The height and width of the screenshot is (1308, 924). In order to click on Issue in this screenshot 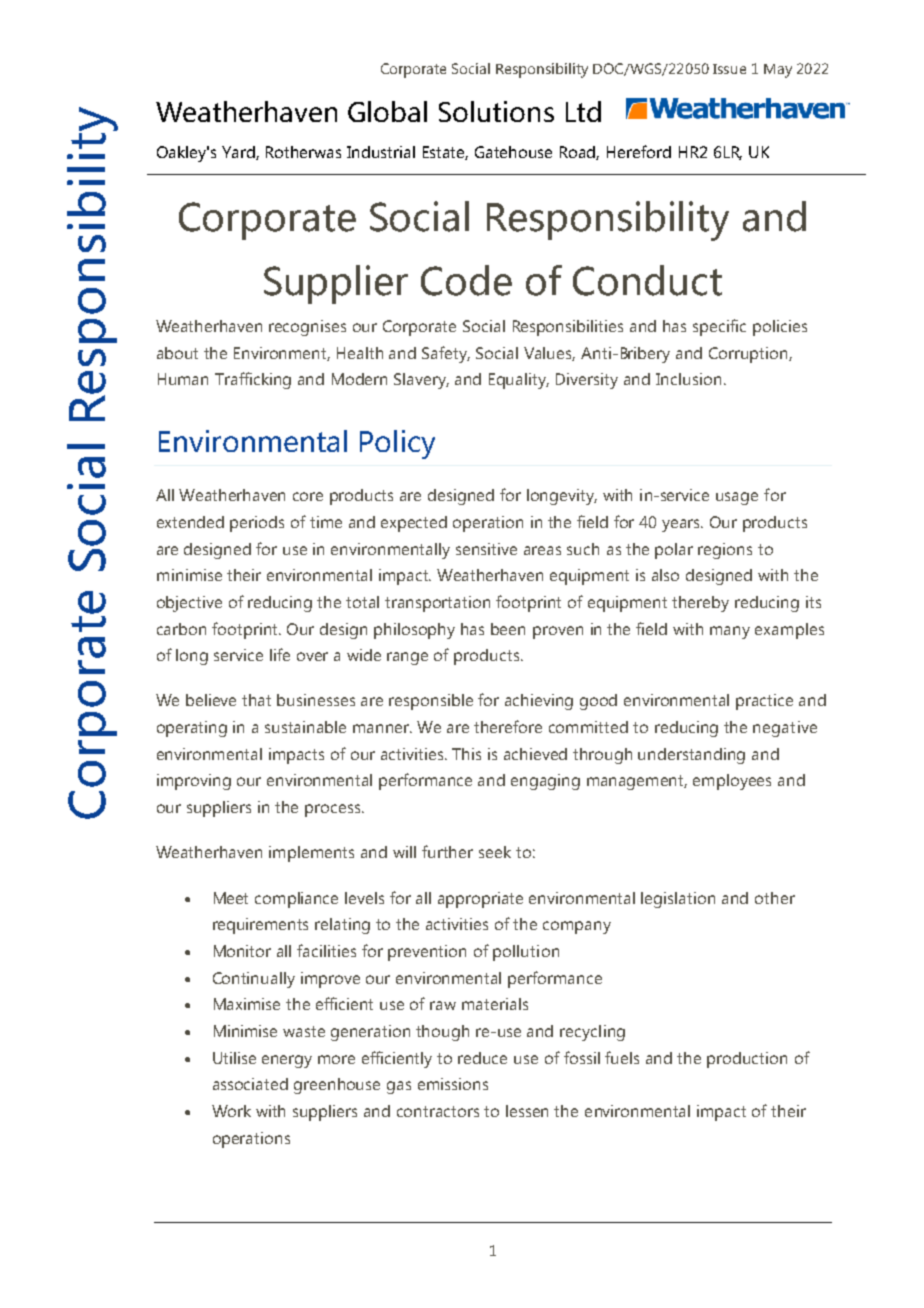, I will do `click(729, 69)`.
